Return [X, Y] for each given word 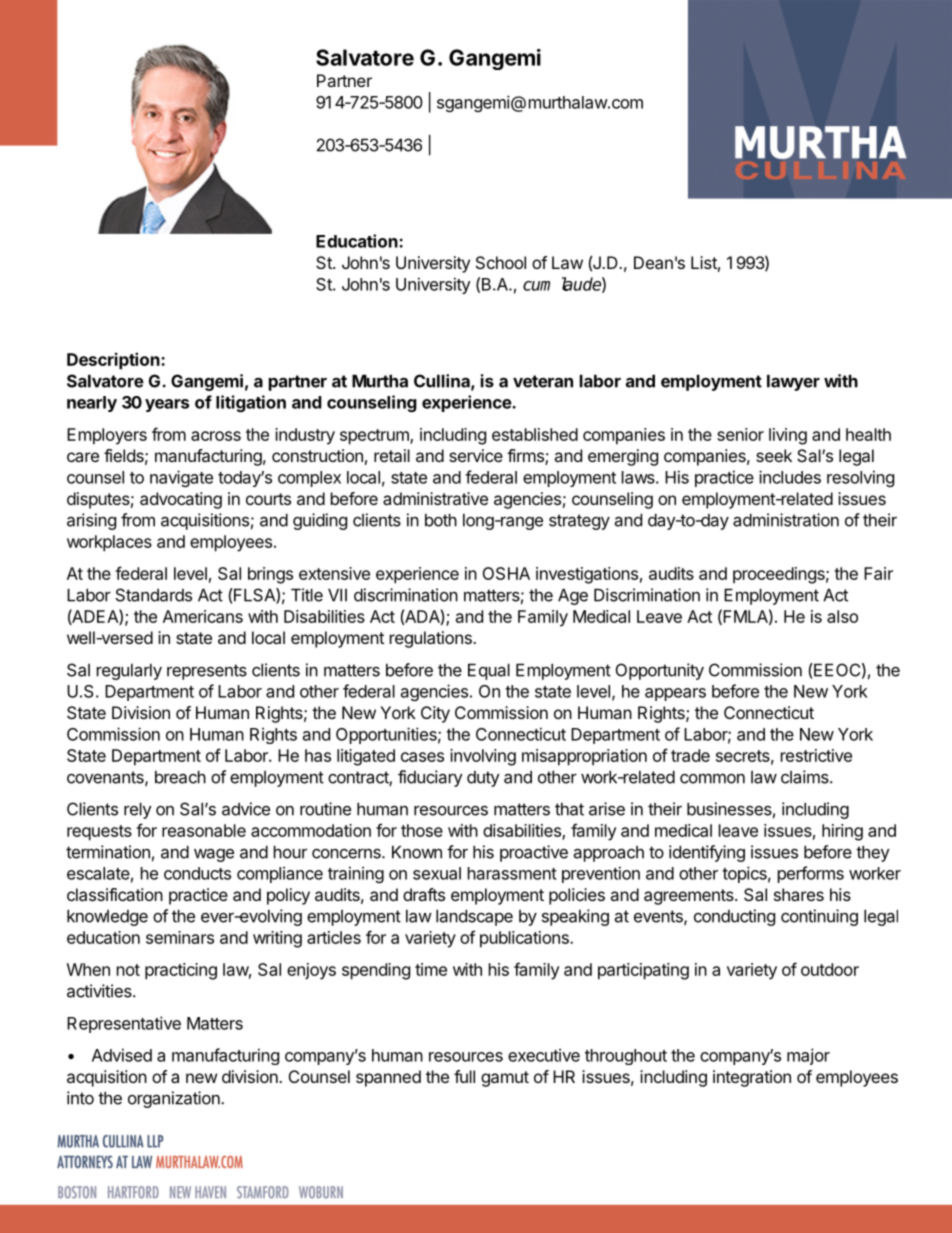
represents [207, 672]
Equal [489, 671]
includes [790, 477]
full [464, 1076]
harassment [512, 873]
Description [114, 361]
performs [811, 874]
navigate [181, 478]
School [501, 262]
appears [675, 694]
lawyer [793, 382]
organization [175, 1099]
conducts [197, 873]
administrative [435, 498]
